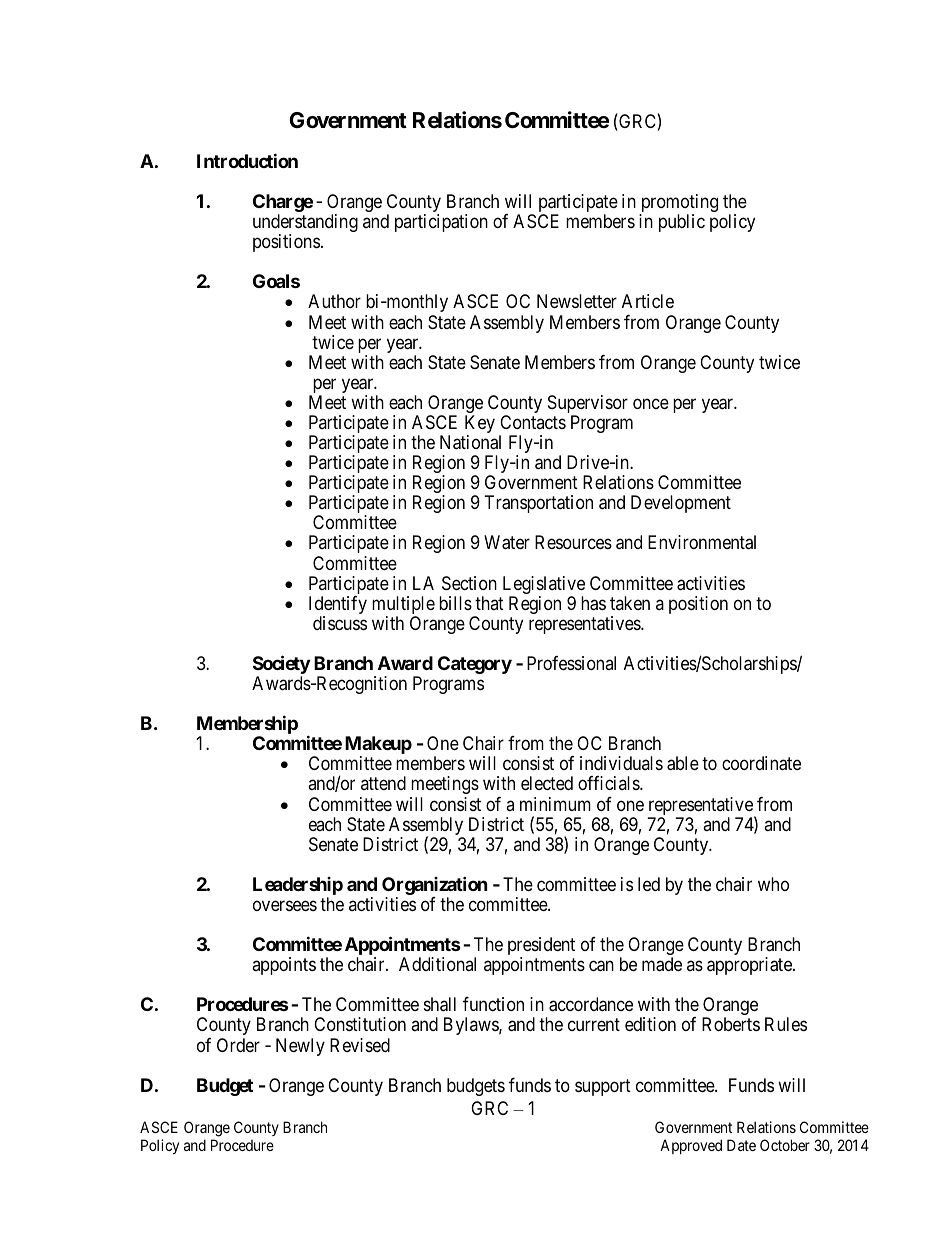 The height and width of the screenshot is (1233, 952). I want to click on Date, so click(741, 1145).
